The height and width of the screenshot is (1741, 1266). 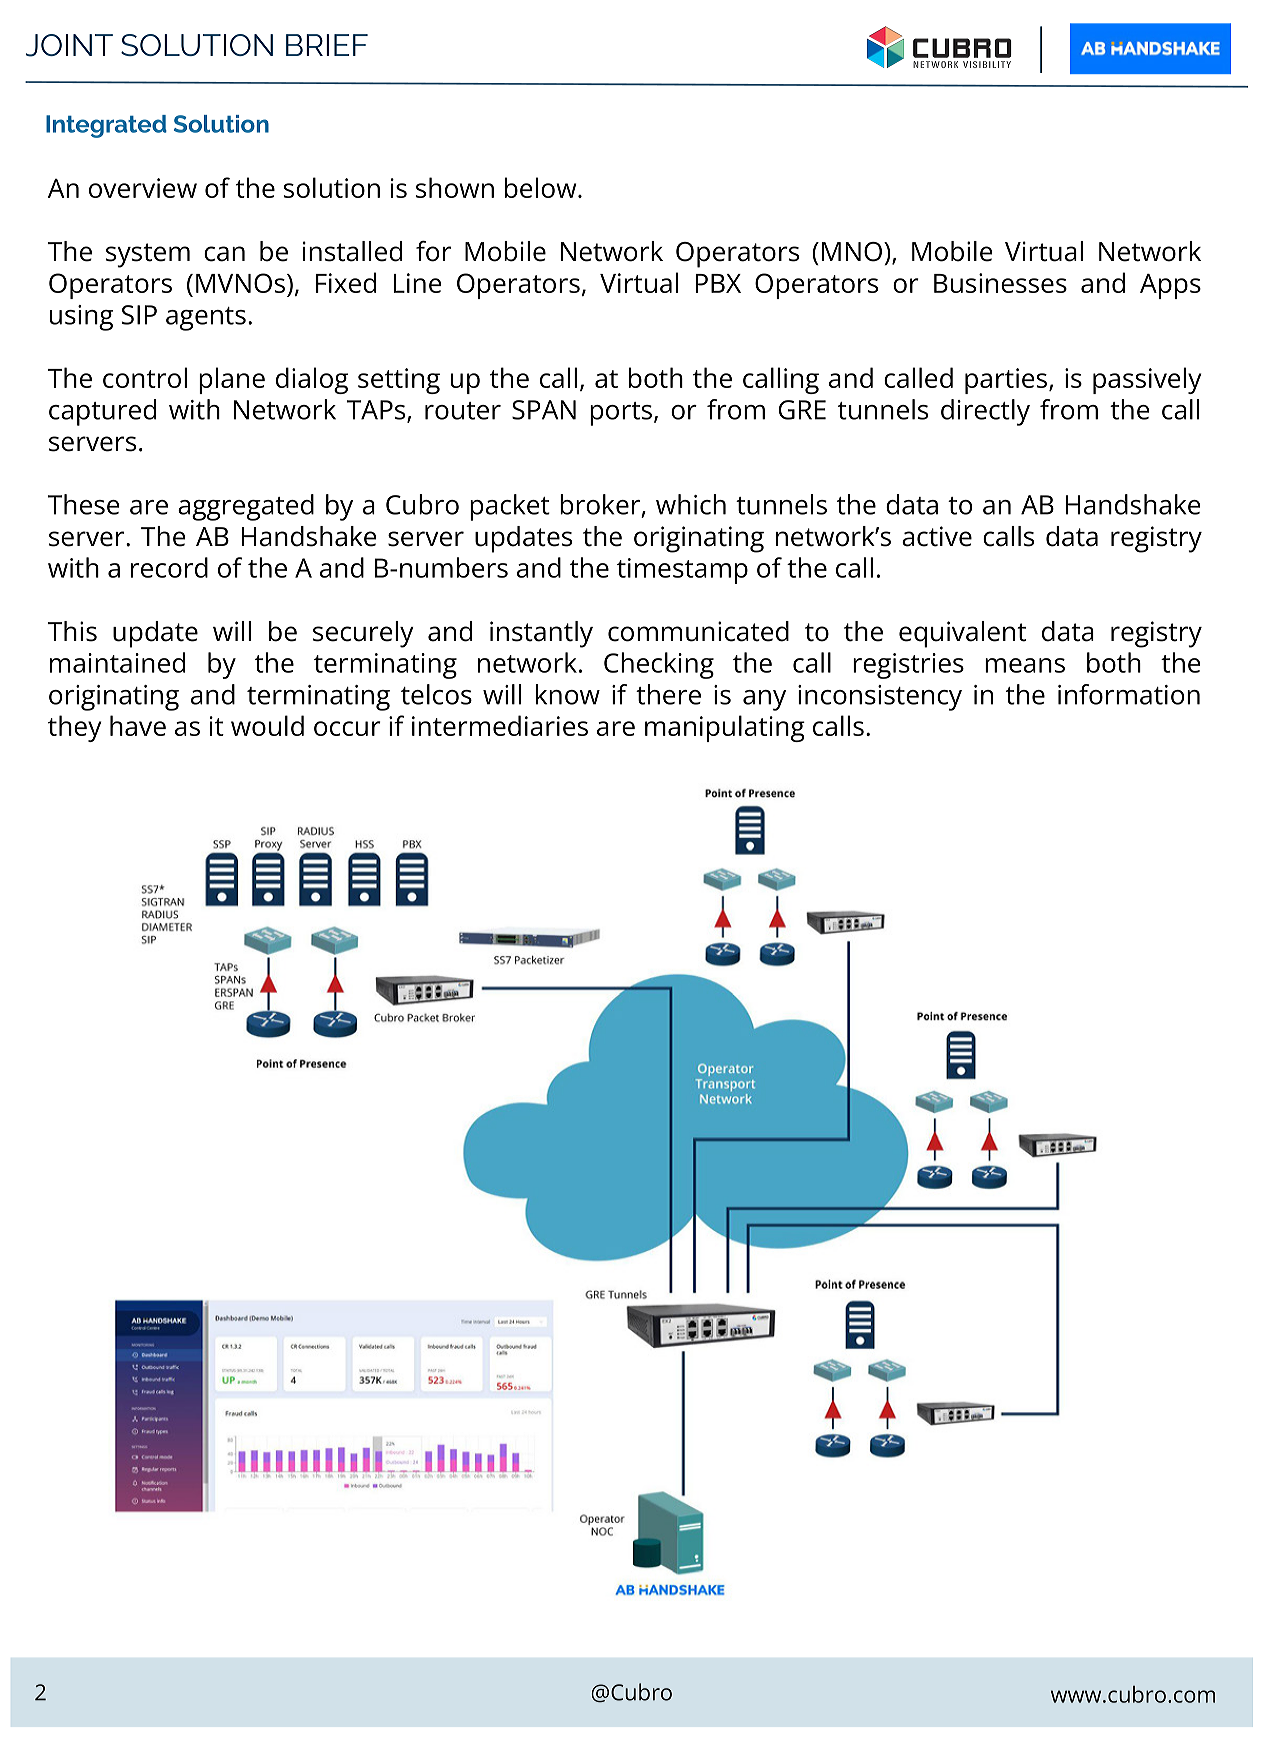 I want to click on plane, so click(x=232, y=380).
